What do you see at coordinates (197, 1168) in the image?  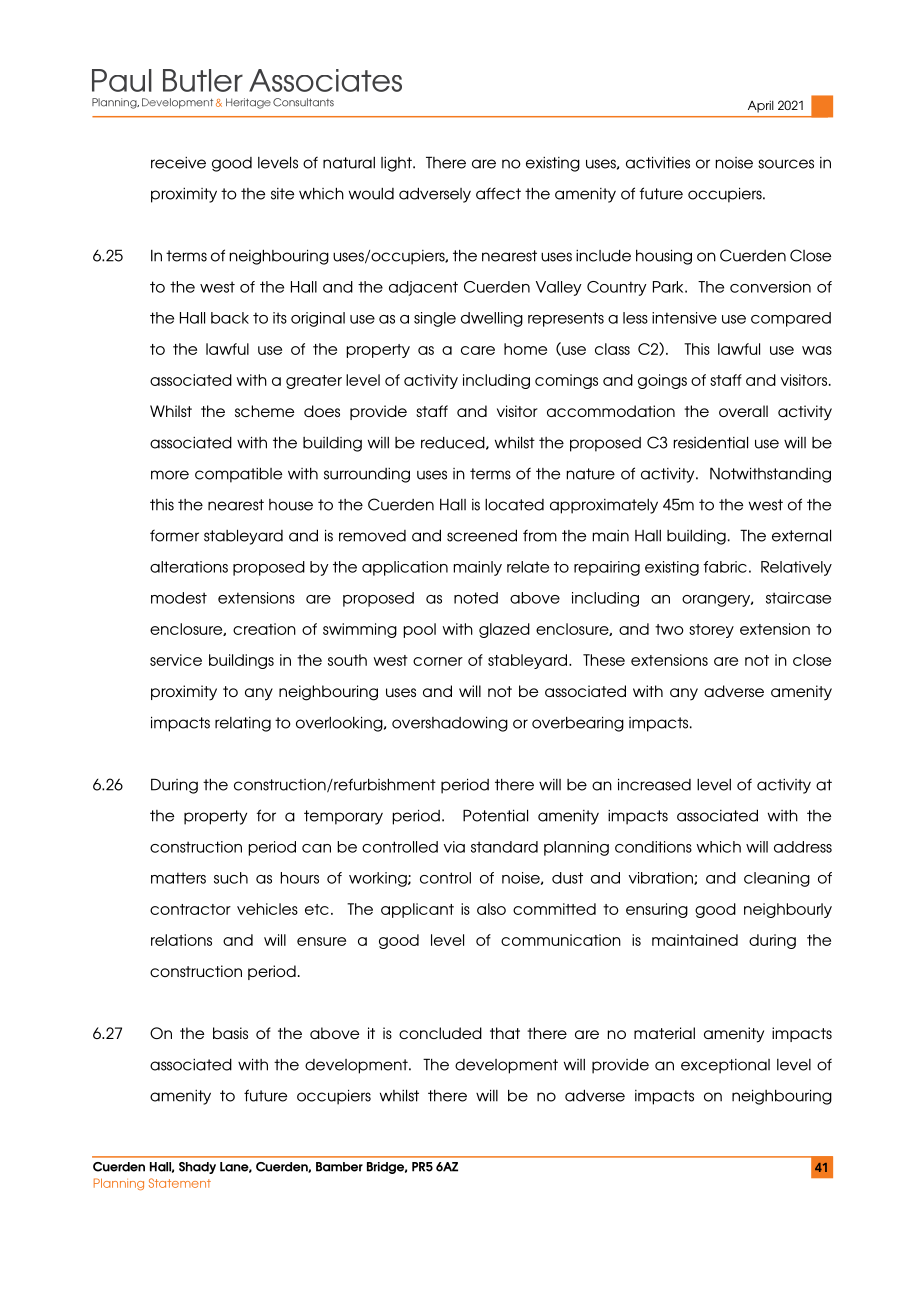 I see `Shady` at bounding box center [197, 1168].
